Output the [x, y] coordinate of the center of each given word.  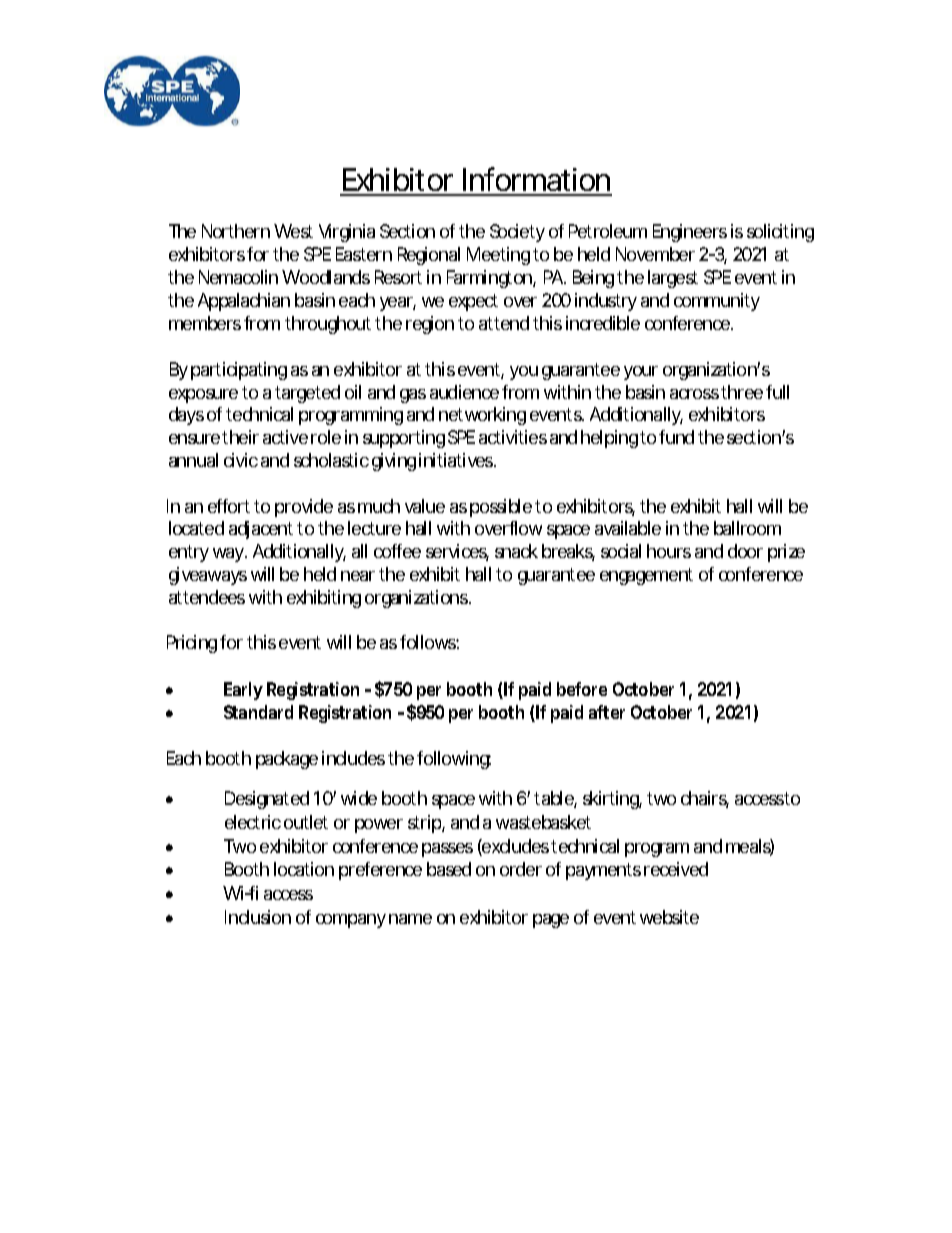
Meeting [498, 256]
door [745, 551]
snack [516, 551]
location [304, 869]
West [293, 231]
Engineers [690, 233]
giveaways [208, 576]
